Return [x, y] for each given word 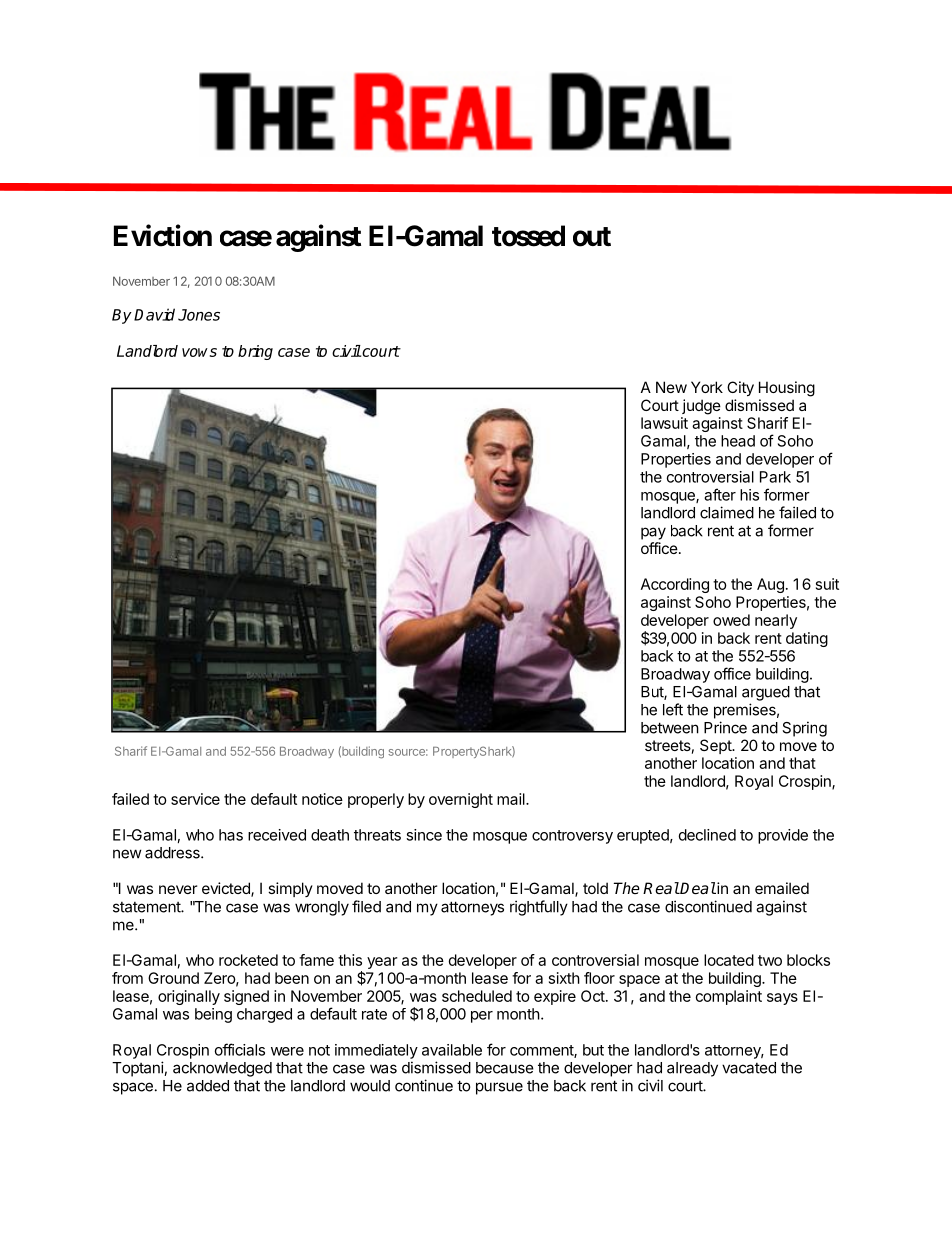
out [592, 237]
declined [707, 835]
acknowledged [222, 1069]
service [195, 799]
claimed [727, 512]
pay [653, 533]
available [452, 1050]
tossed [528, 236]
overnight [461, 800]
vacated [749, 1068]
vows [199, 352]
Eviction [163, 235]
